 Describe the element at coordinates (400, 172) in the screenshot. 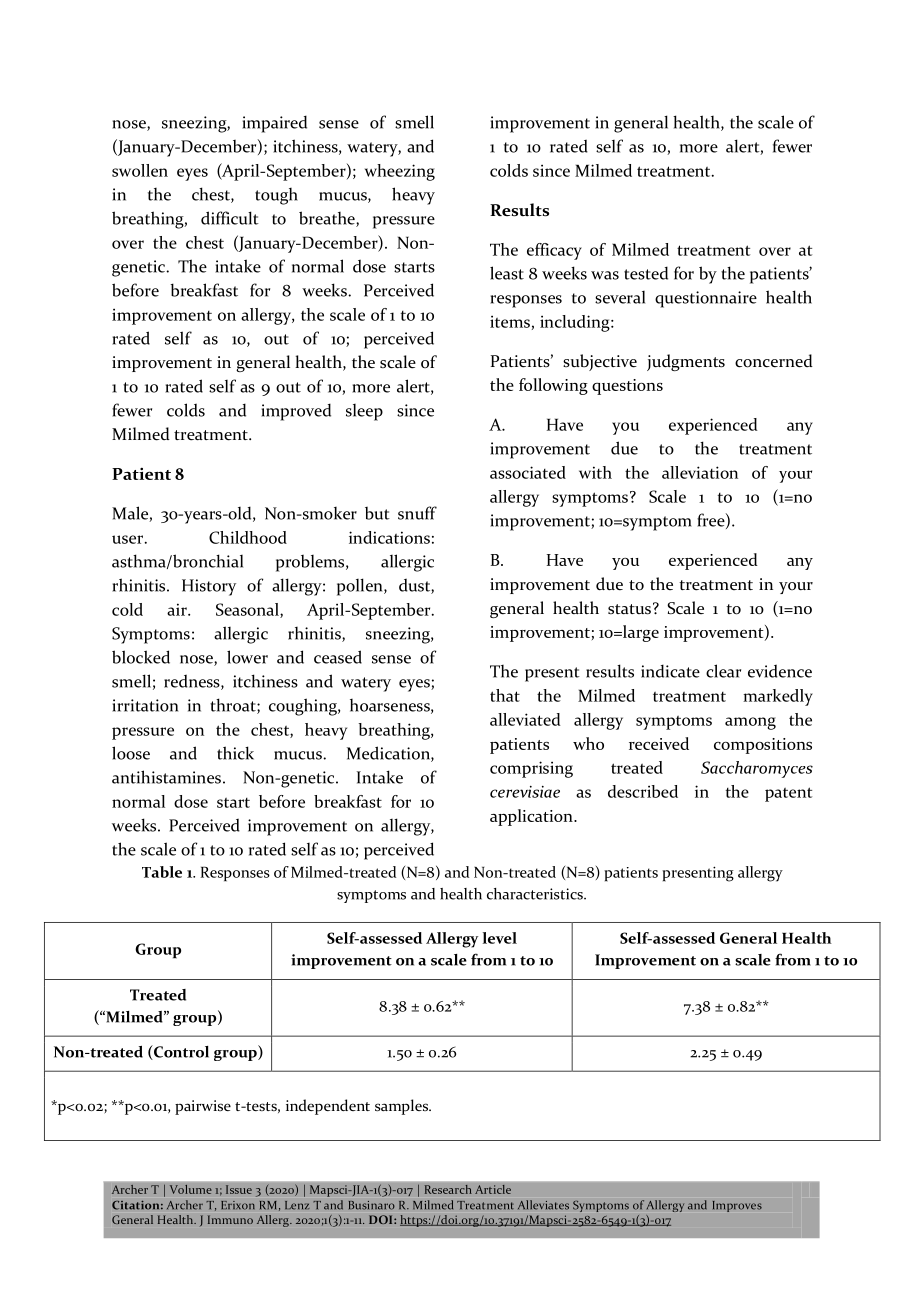

I see `wheezing` at that location.
